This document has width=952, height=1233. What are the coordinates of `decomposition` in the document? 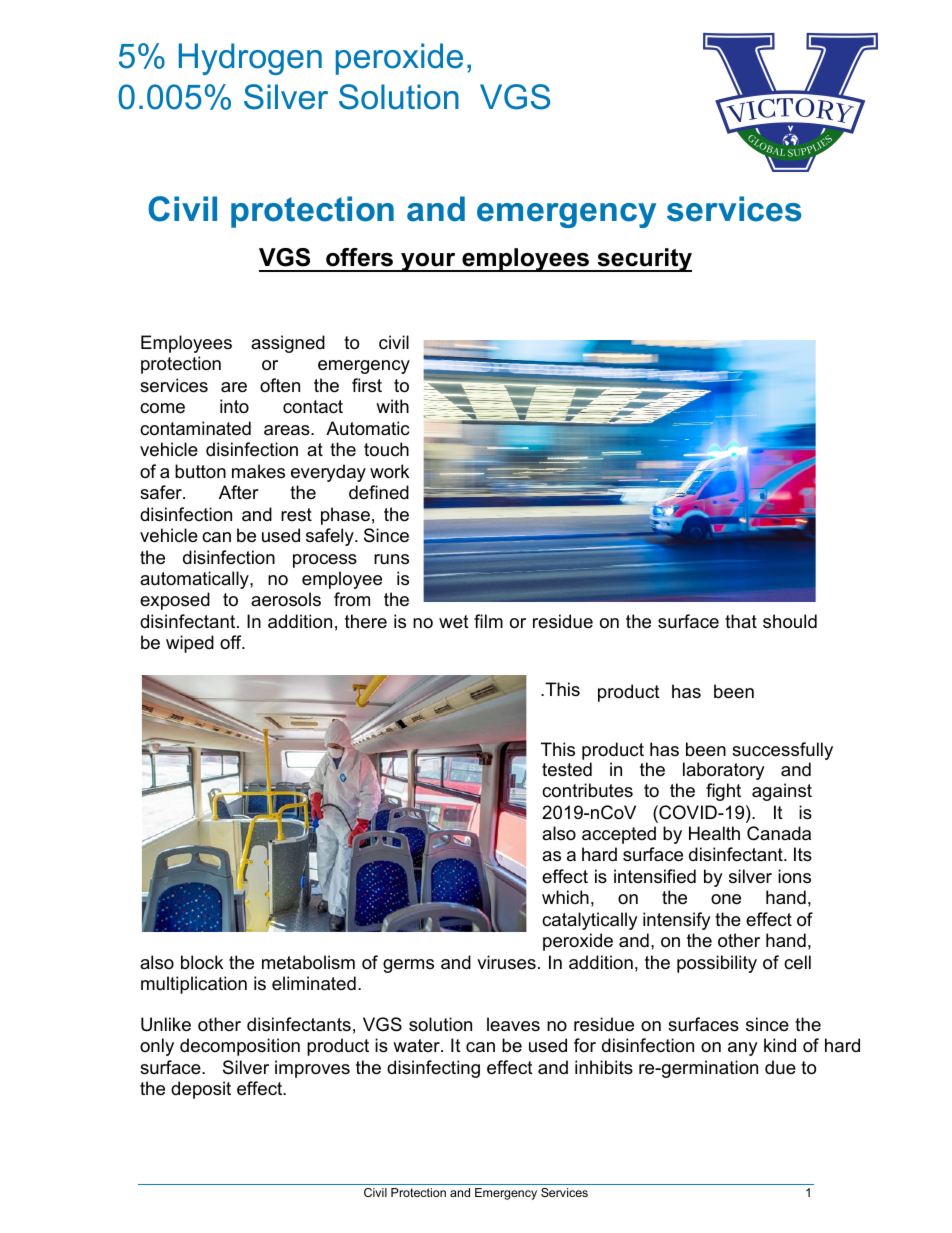 It's located at (240, 1047).
